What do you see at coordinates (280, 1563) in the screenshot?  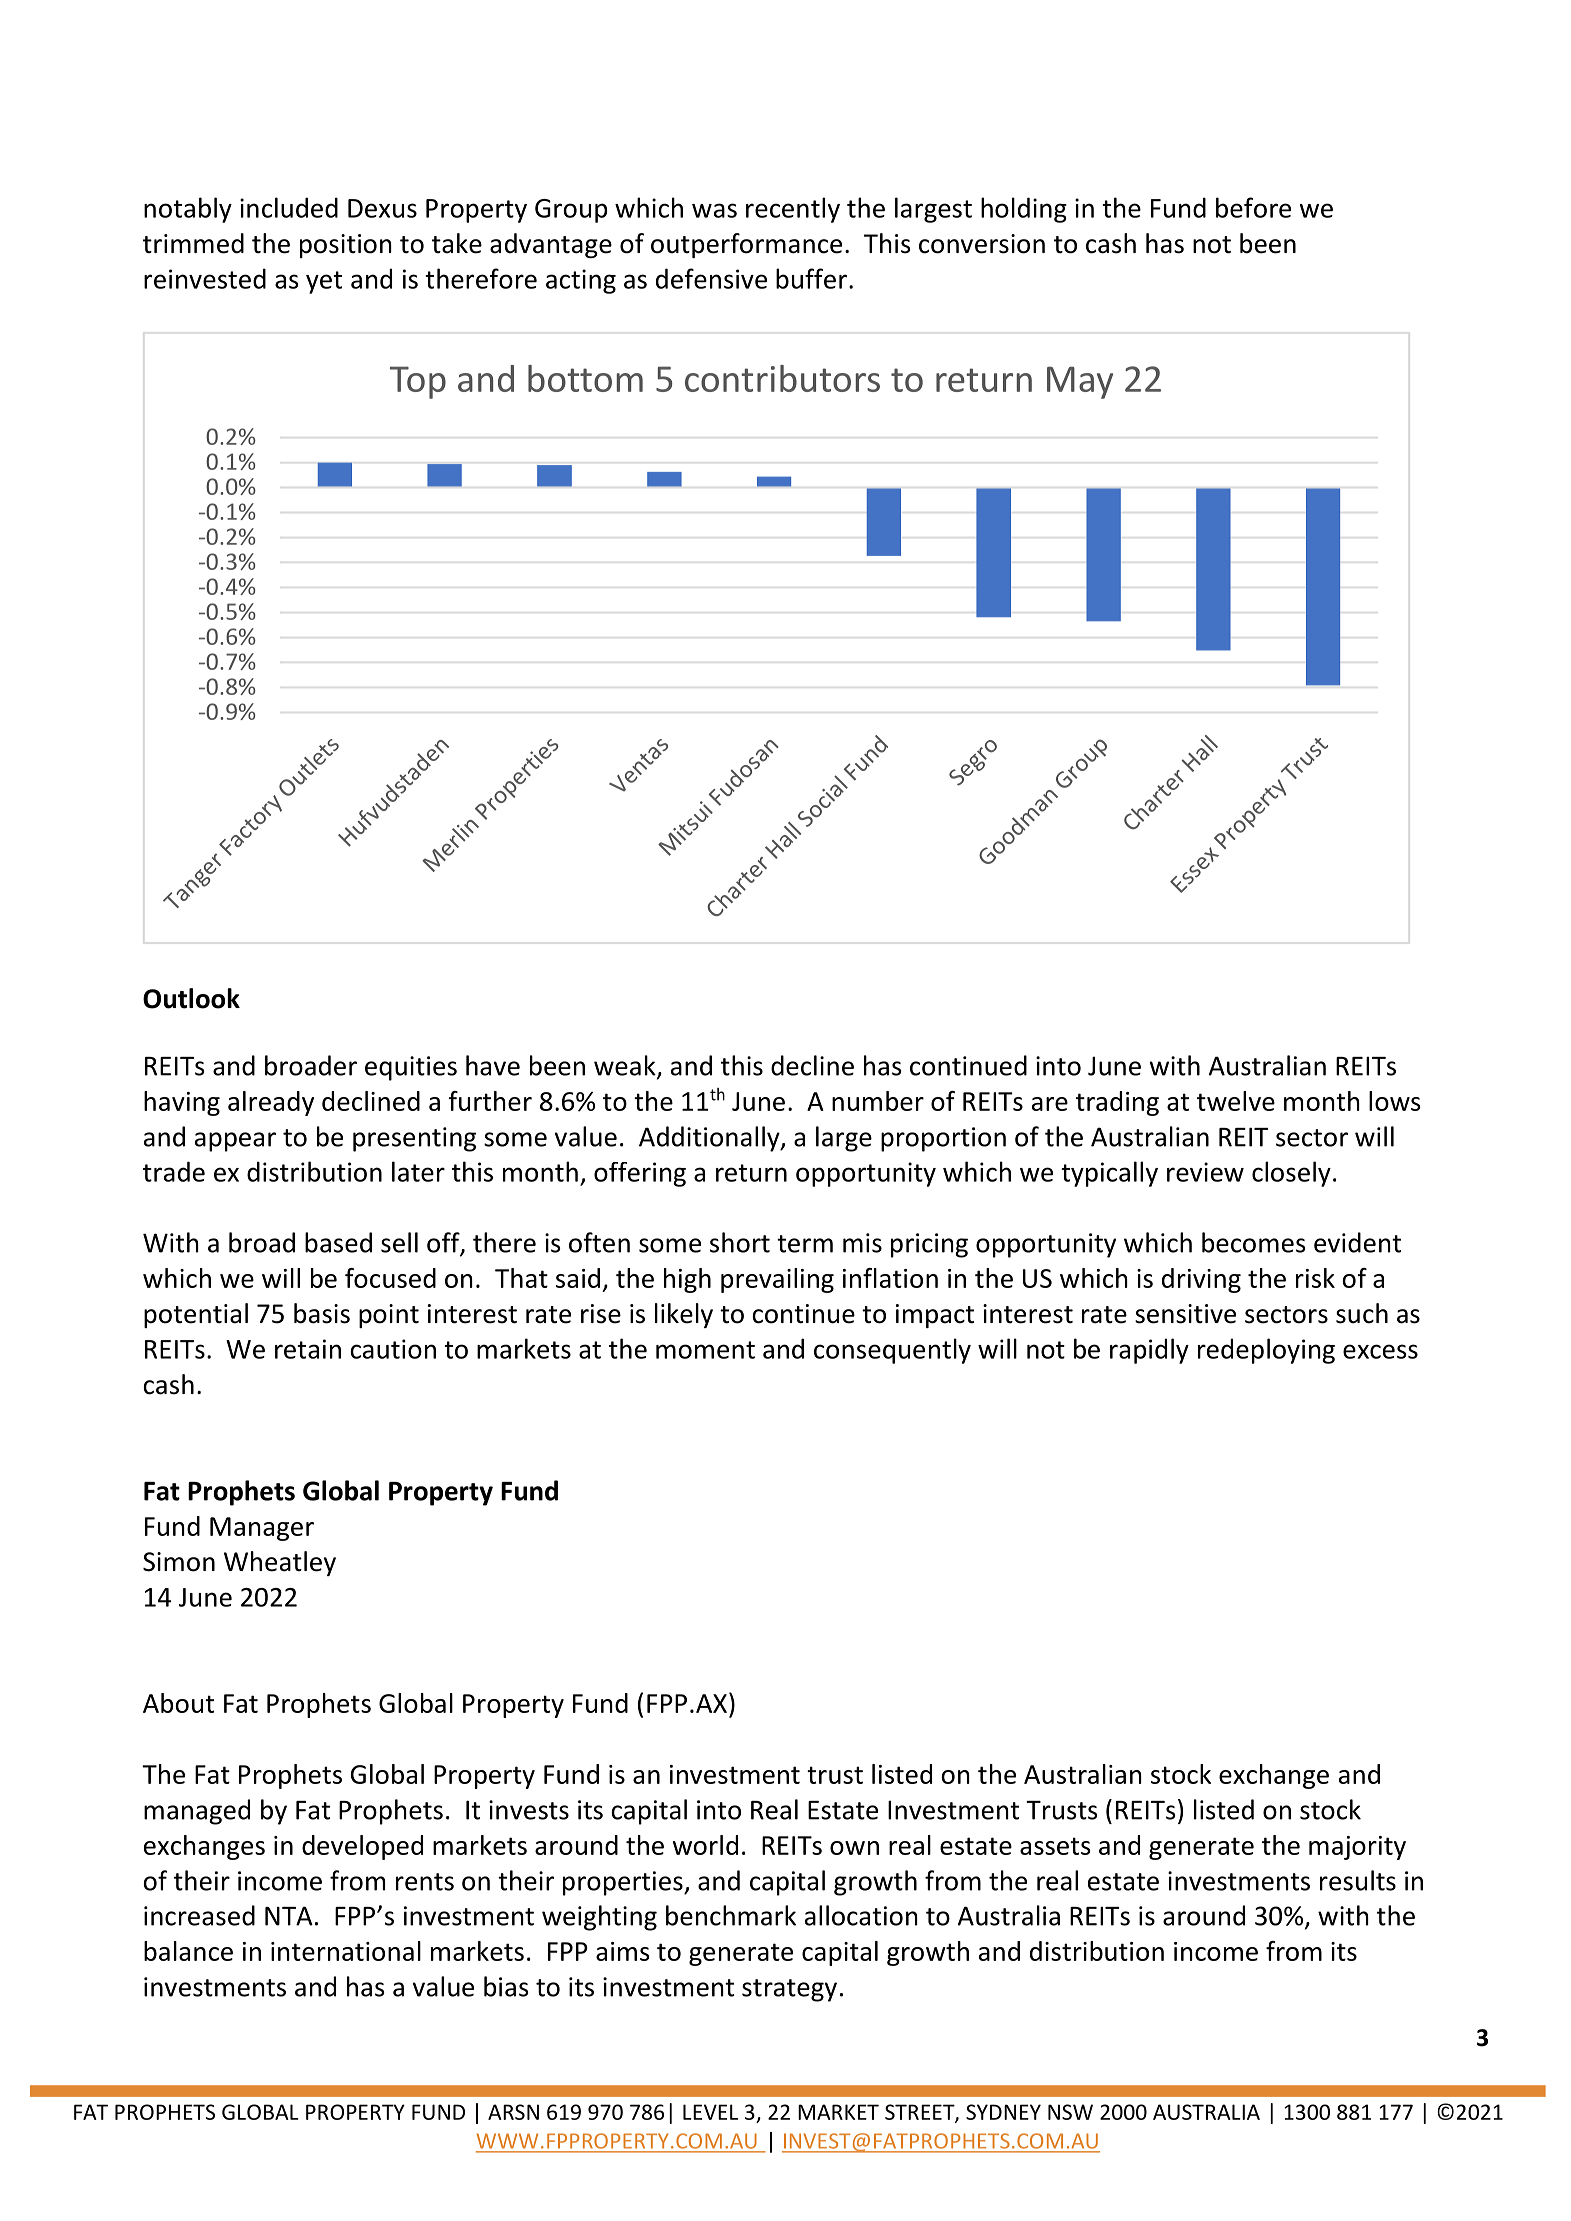 I see `Wheatley` at bounding box center [280, 1563].
